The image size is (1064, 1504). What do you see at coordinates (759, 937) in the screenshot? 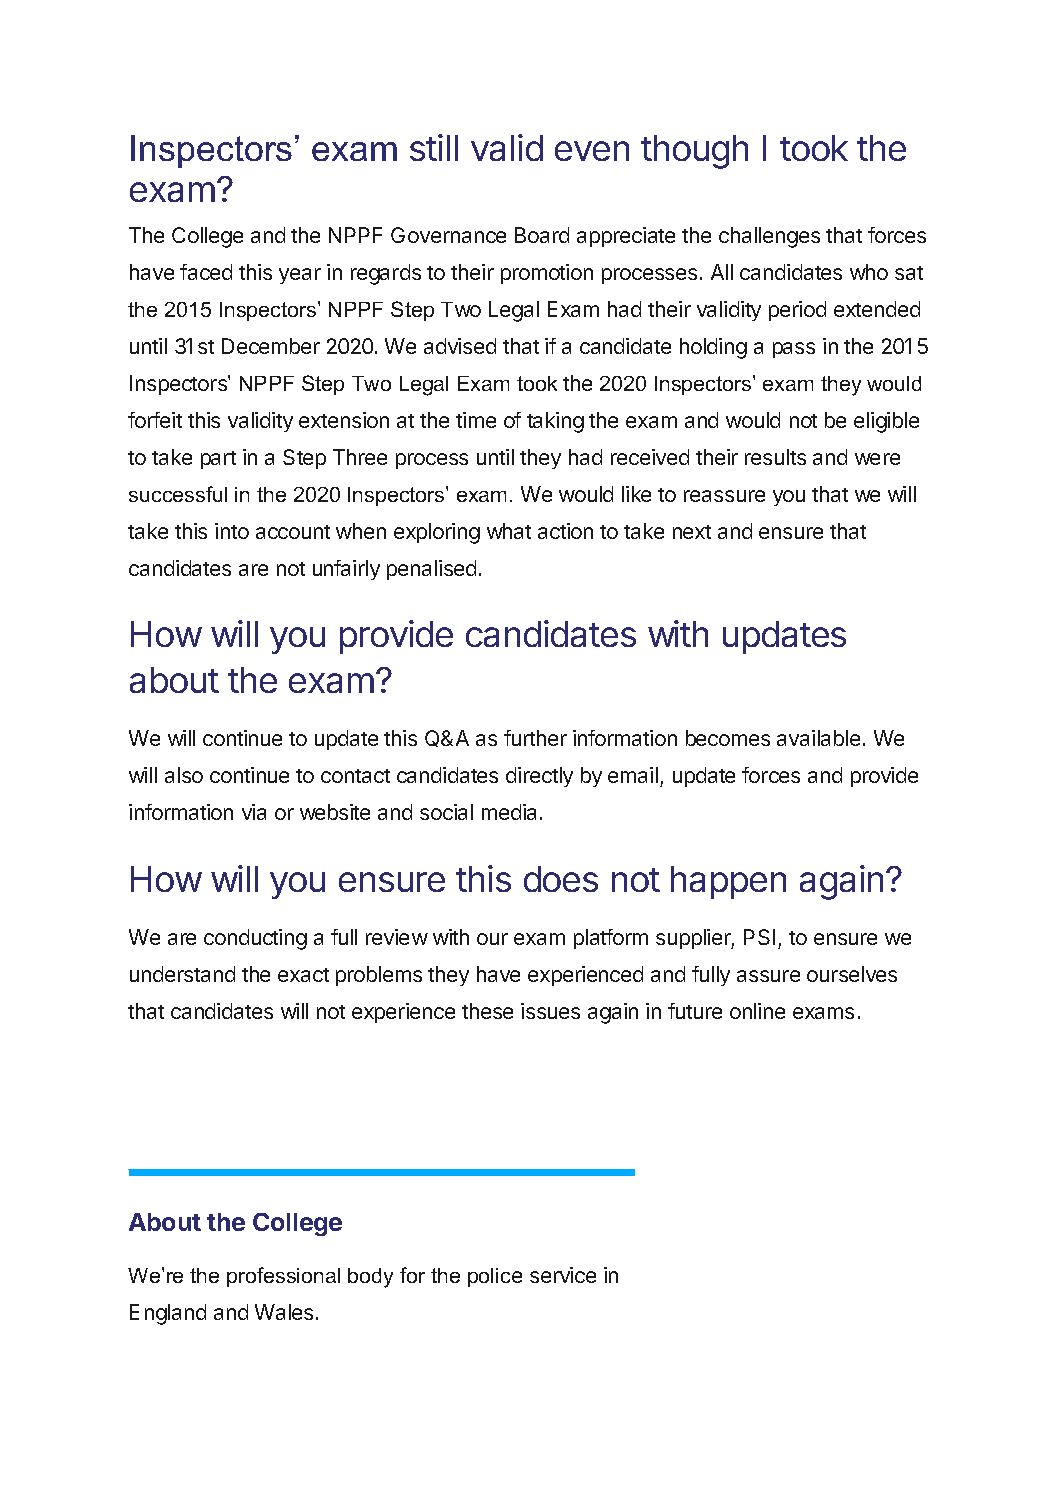
I see `PSI` at bounding box center [759, 937].
